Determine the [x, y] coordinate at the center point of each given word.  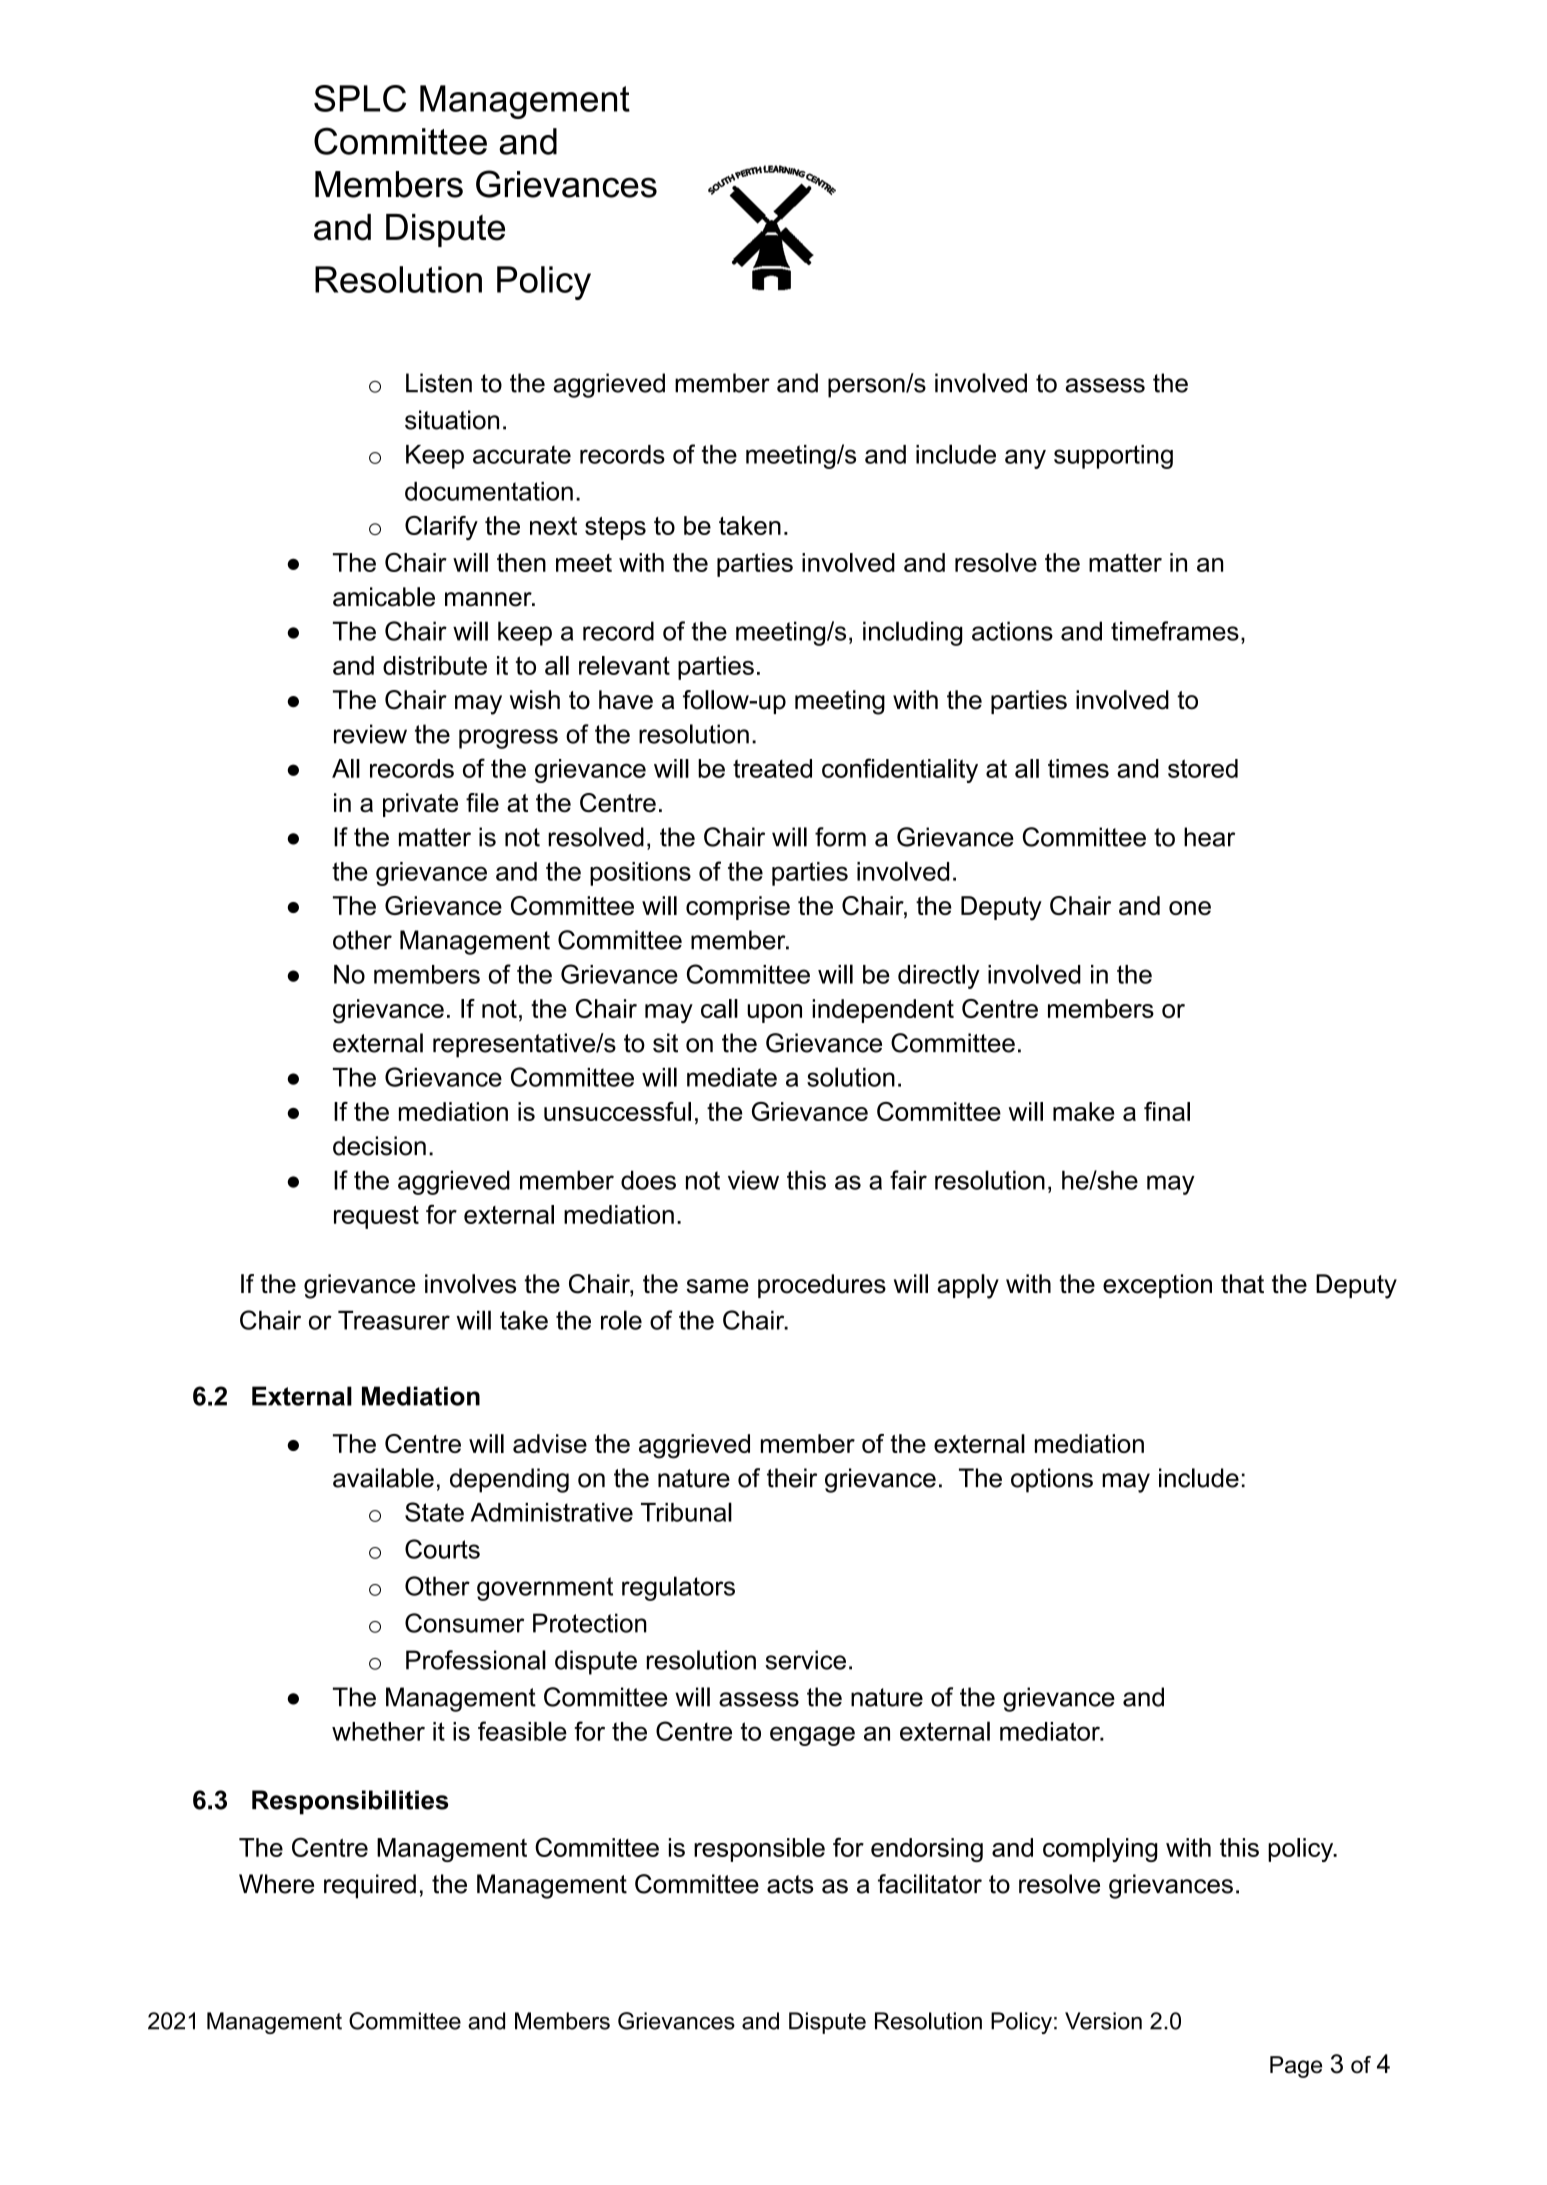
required [370, 1886]
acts [790, 1884]
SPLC [360, 98]
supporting [1113, 457]
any [1025, 459]
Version [1103, 2021]
